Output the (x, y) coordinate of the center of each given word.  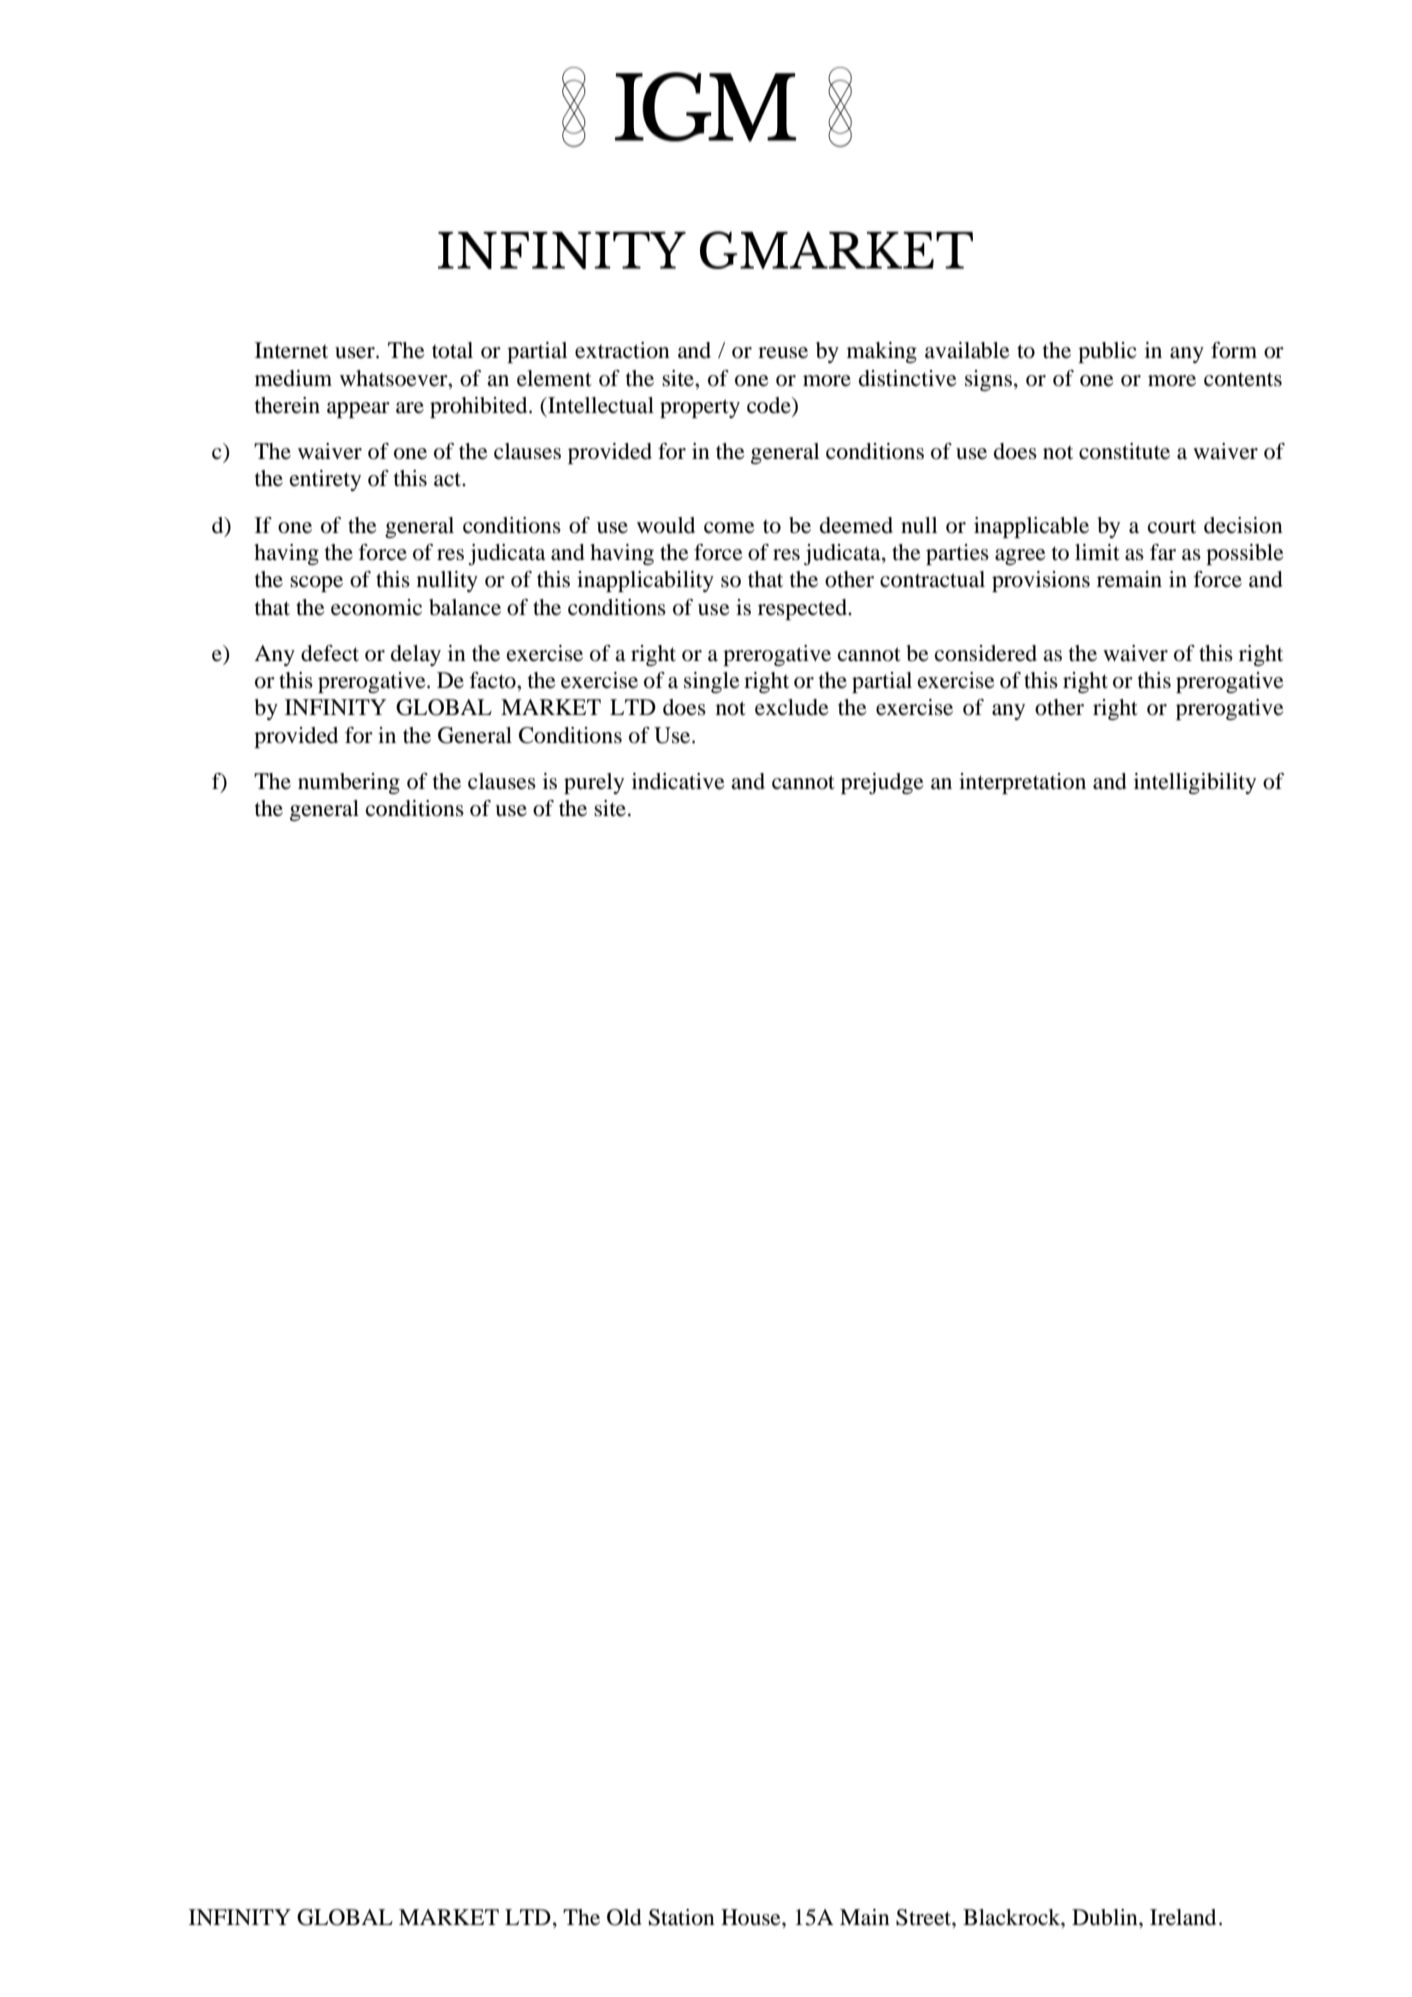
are (410, 408)
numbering (349, 783)
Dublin (1106, 1917)
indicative (678, 781)
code (770, 406)
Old (624, 1917)
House (752, 1917)
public (1107, 352)
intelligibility (1195, 783)
